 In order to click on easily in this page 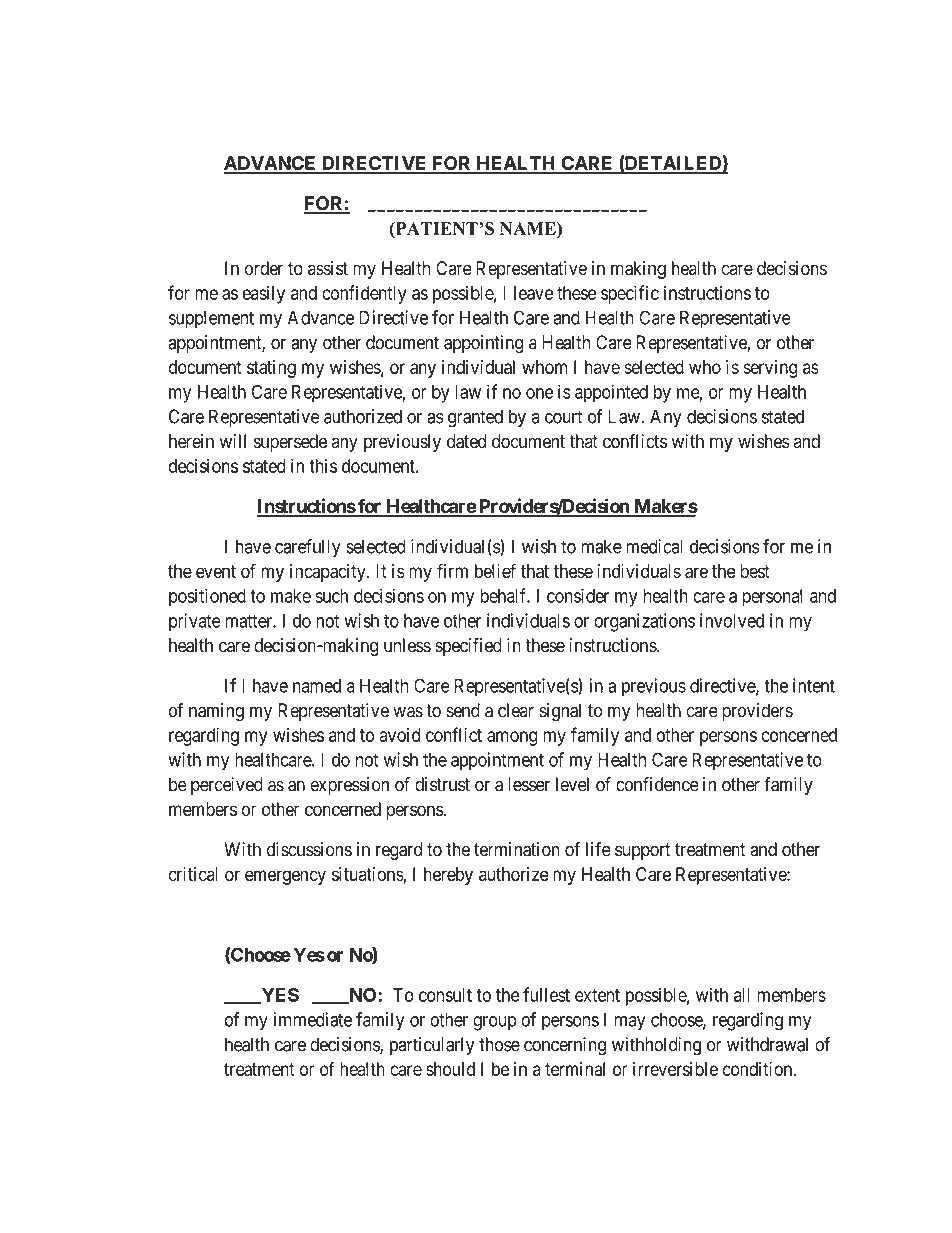, I will do `click(263, 294)`.
